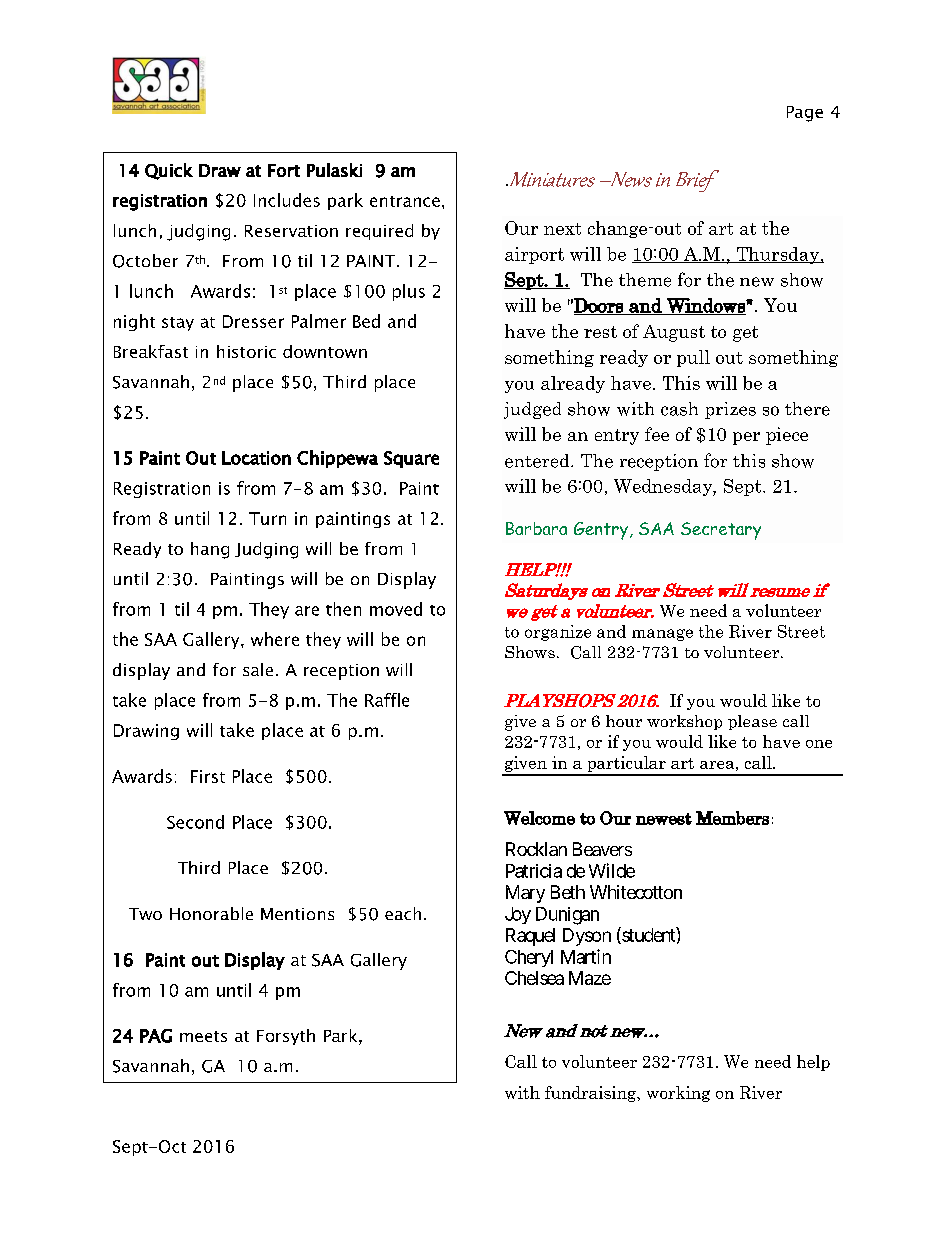 This page has width=952, height=1233. Describe the element at coordinates (752, 722) in the page. I see `please` at that location.
